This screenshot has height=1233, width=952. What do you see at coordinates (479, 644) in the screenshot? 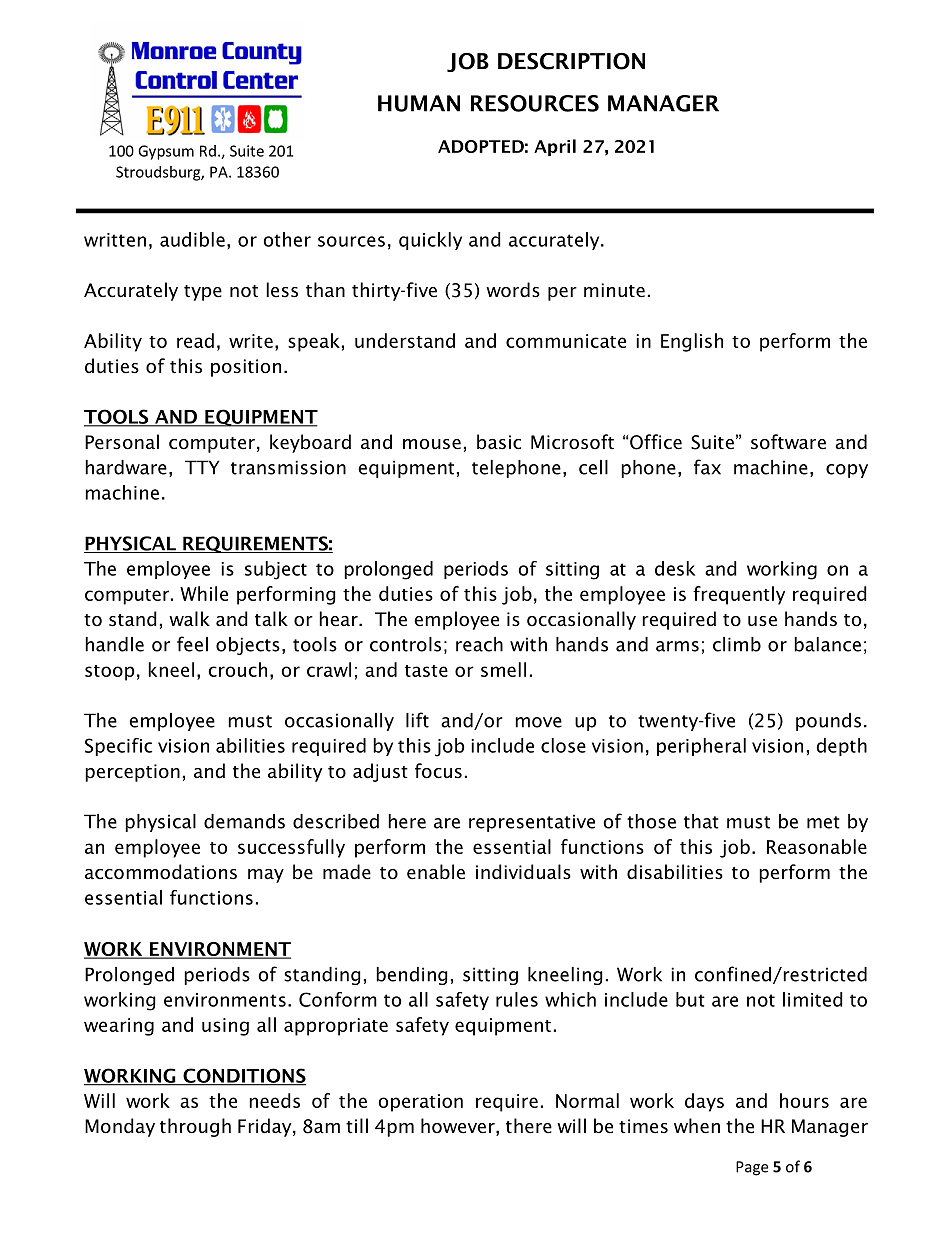
I see `reach` at bounding box center [479, 644].
